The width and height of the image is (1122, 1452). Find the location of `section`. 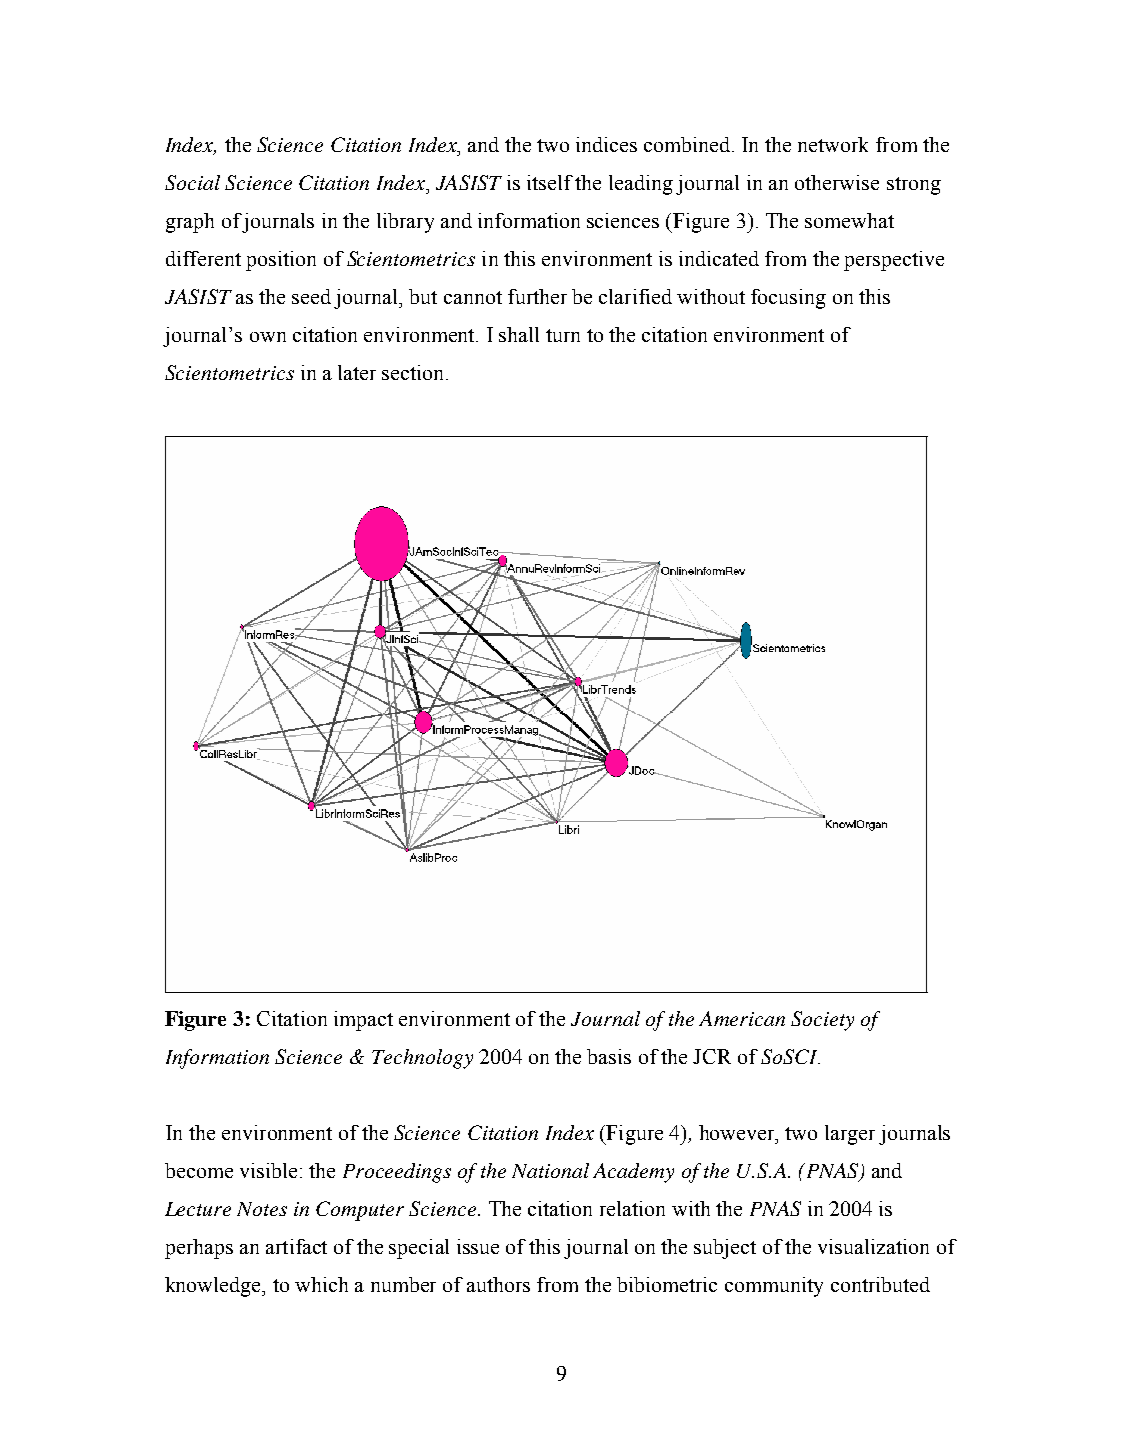

section is located at coordinates (414, 372).
